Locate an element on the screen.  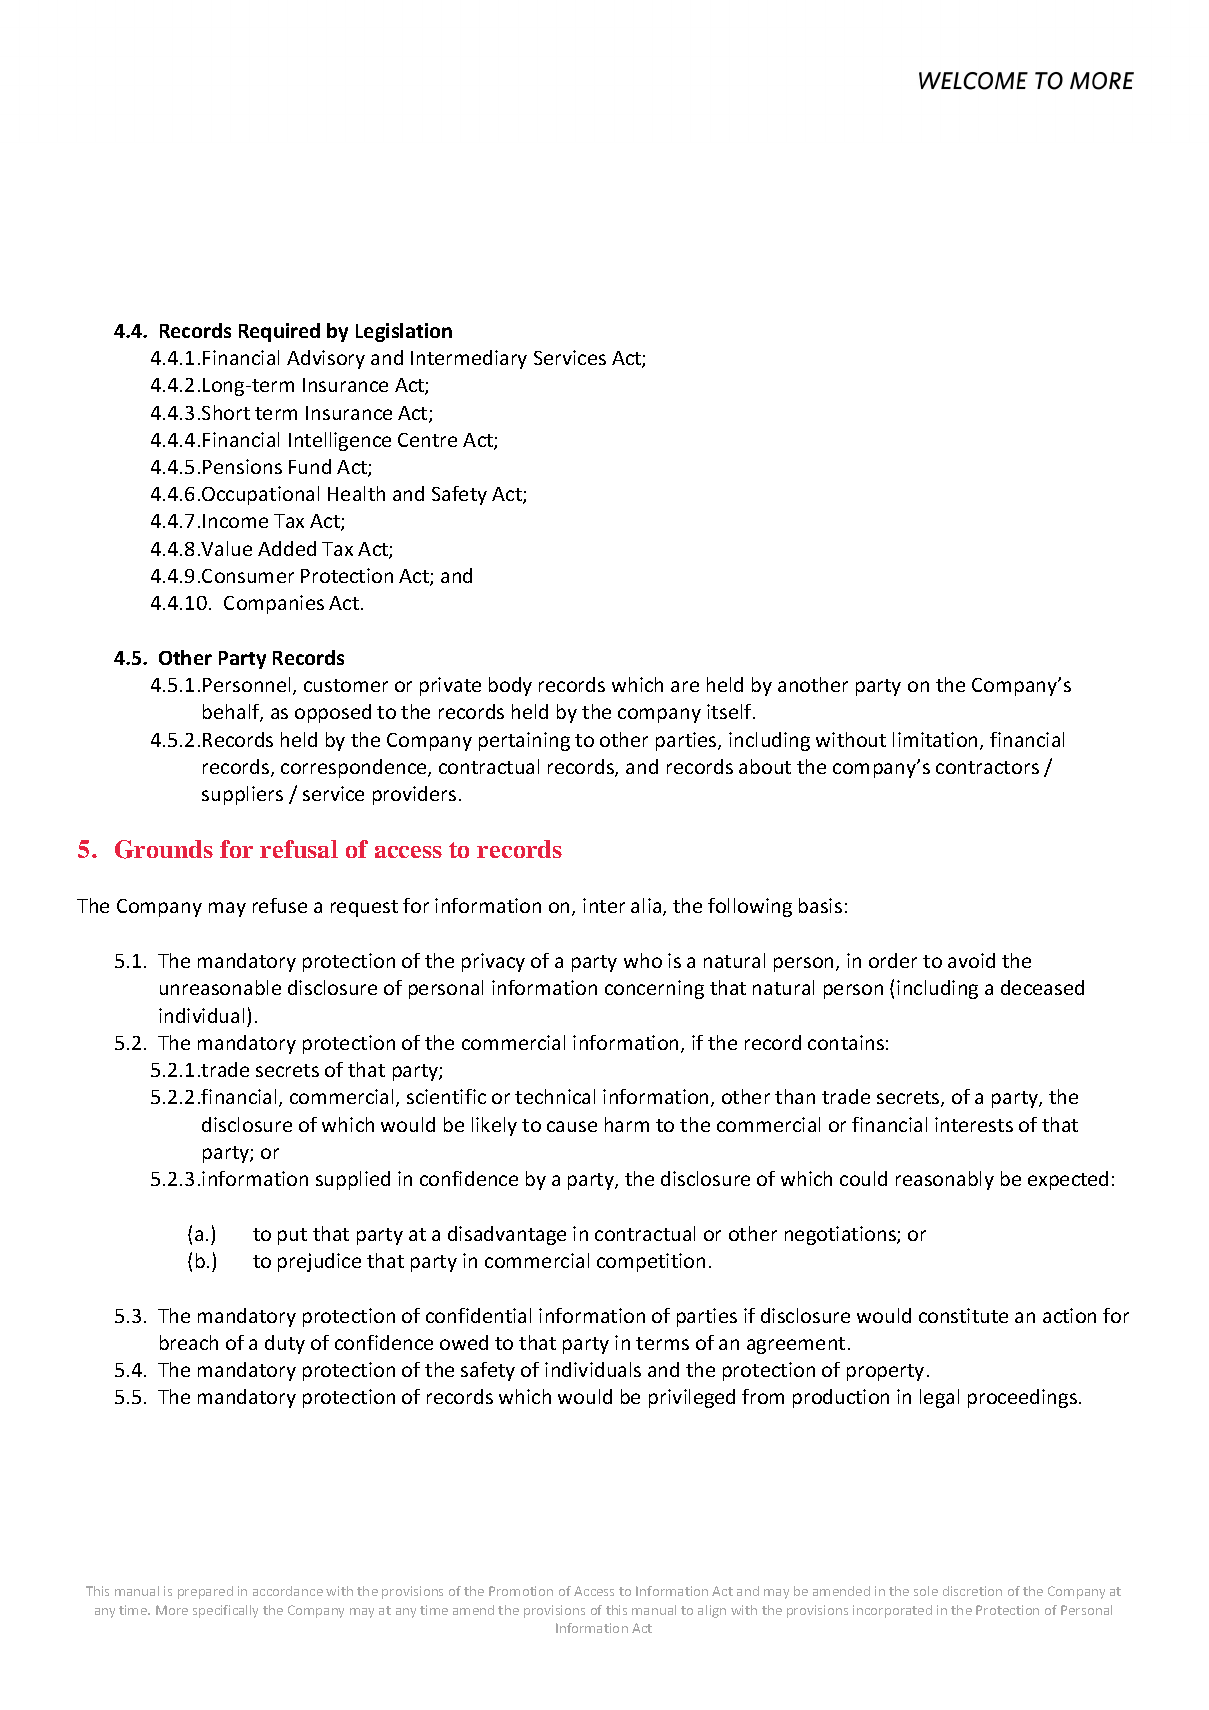
Centre is located at coordinates (427, 440).
